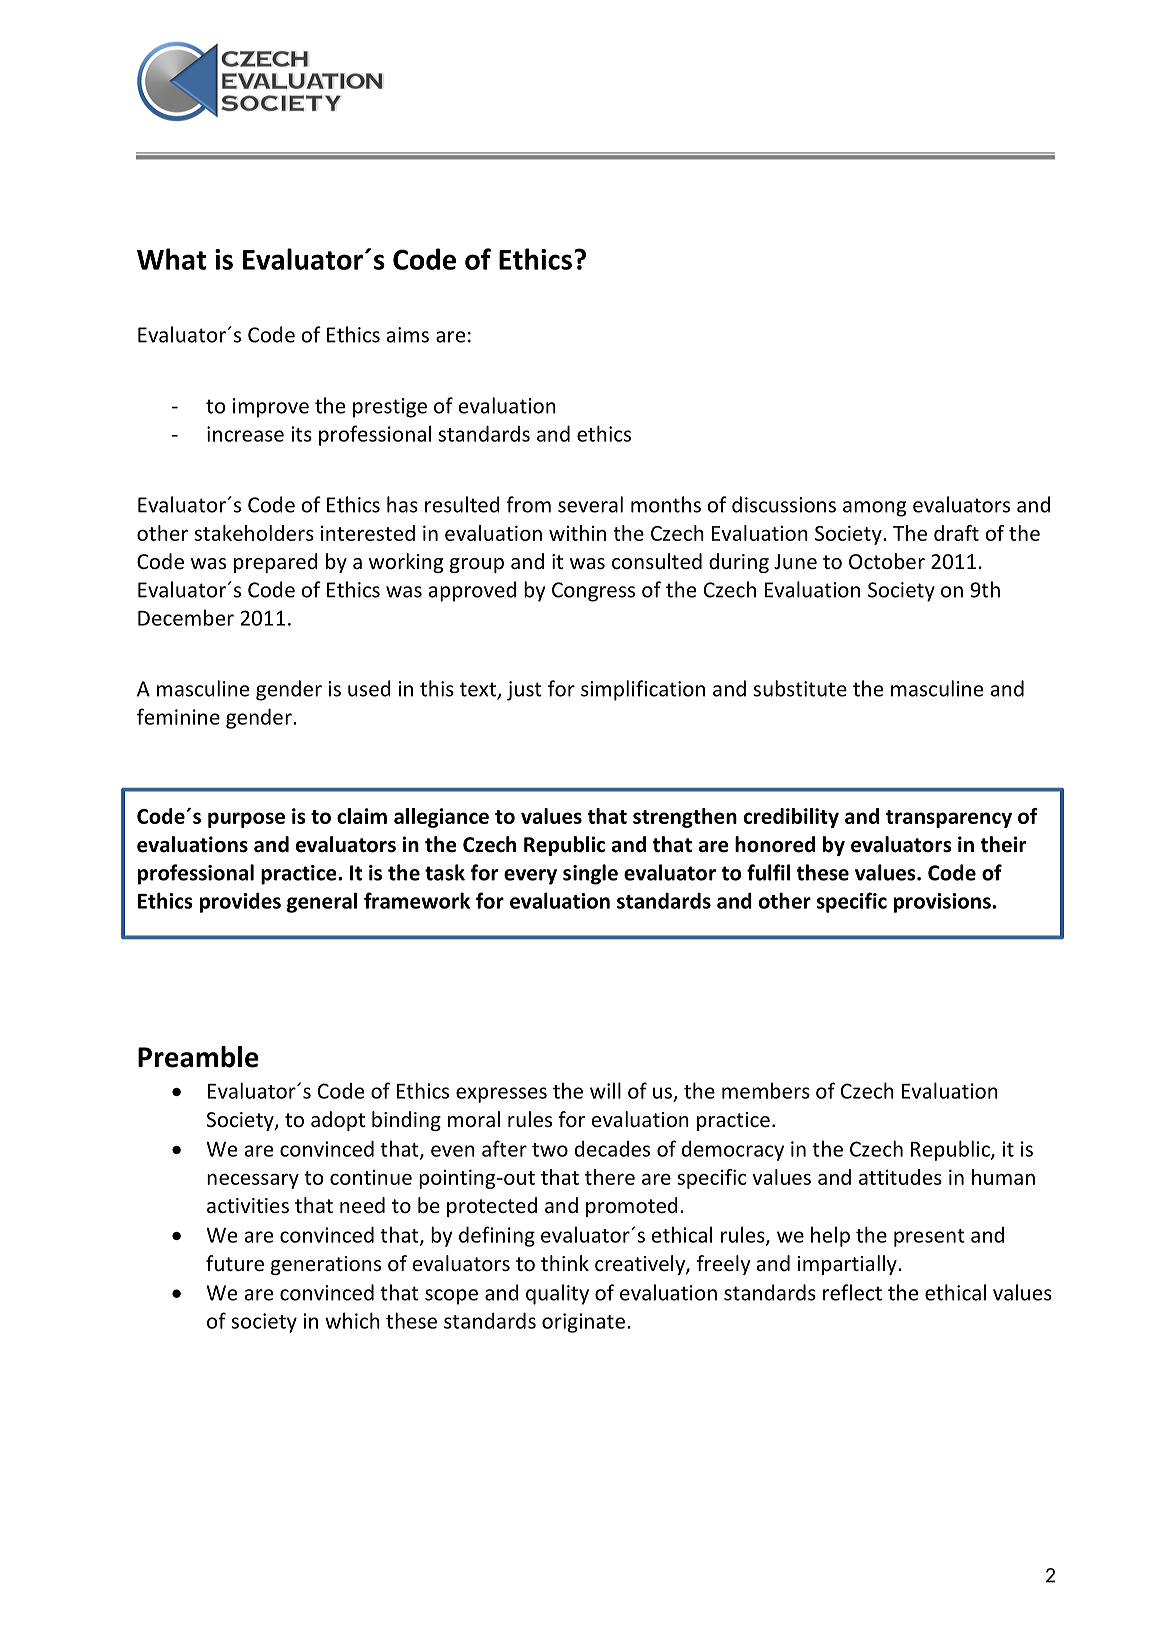 The width and height of the screenshot is (1150, 1626). I want to click on What, so click(171, 259).
